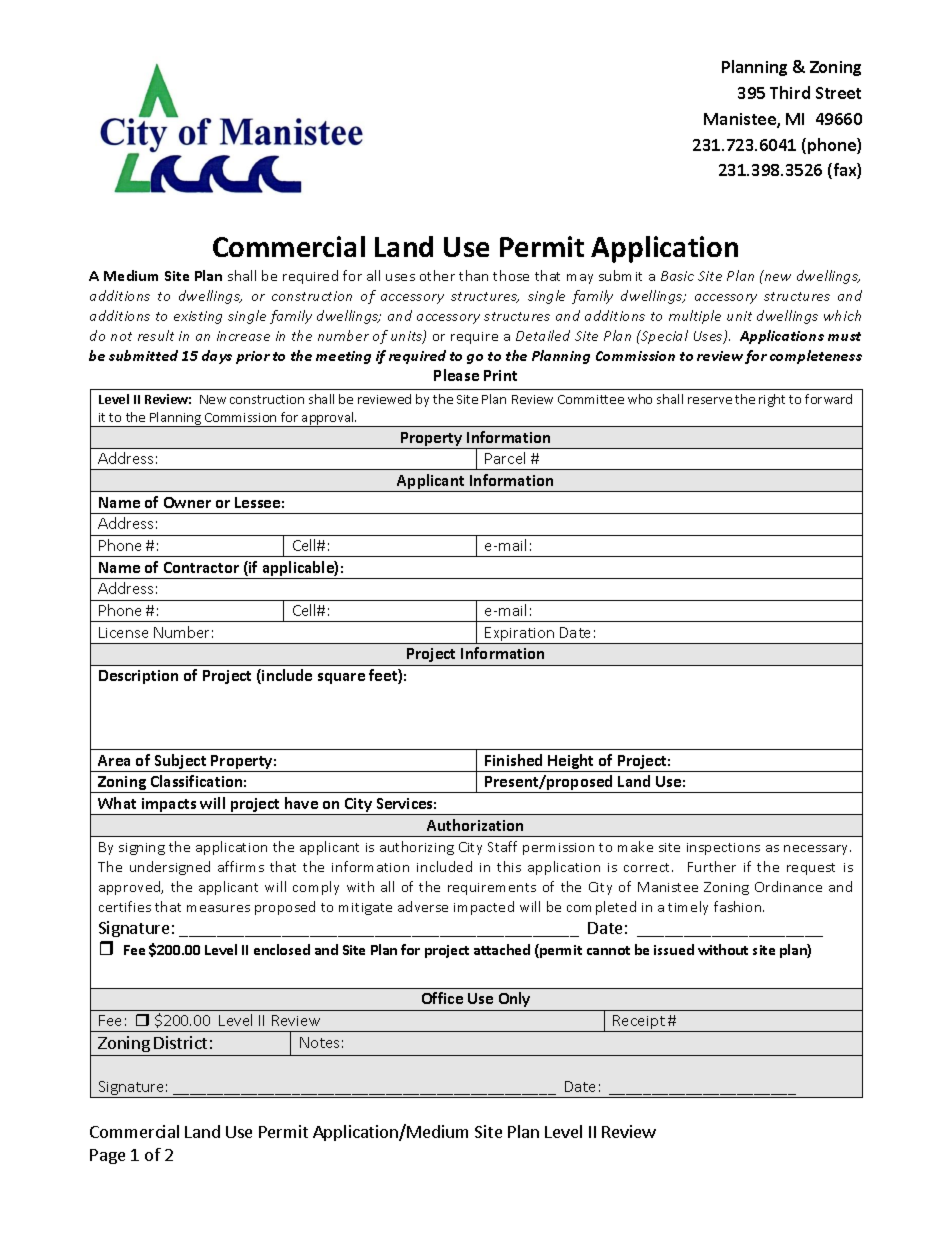 The height and width of the document is (1233, 952). I want to click on existing, so click(198, 317).
